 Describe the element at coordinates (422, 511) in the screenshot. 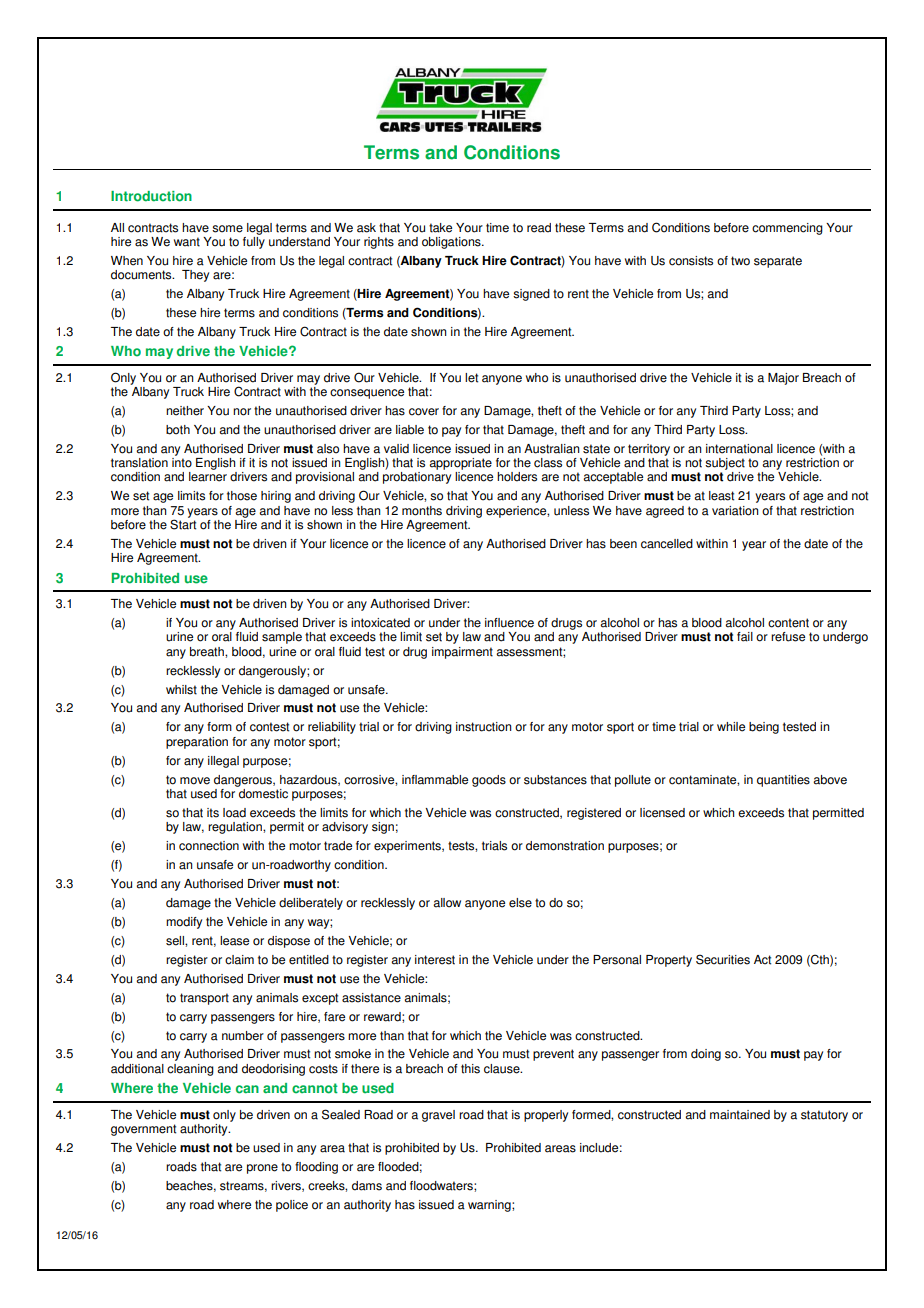

I see `months` at that location.
